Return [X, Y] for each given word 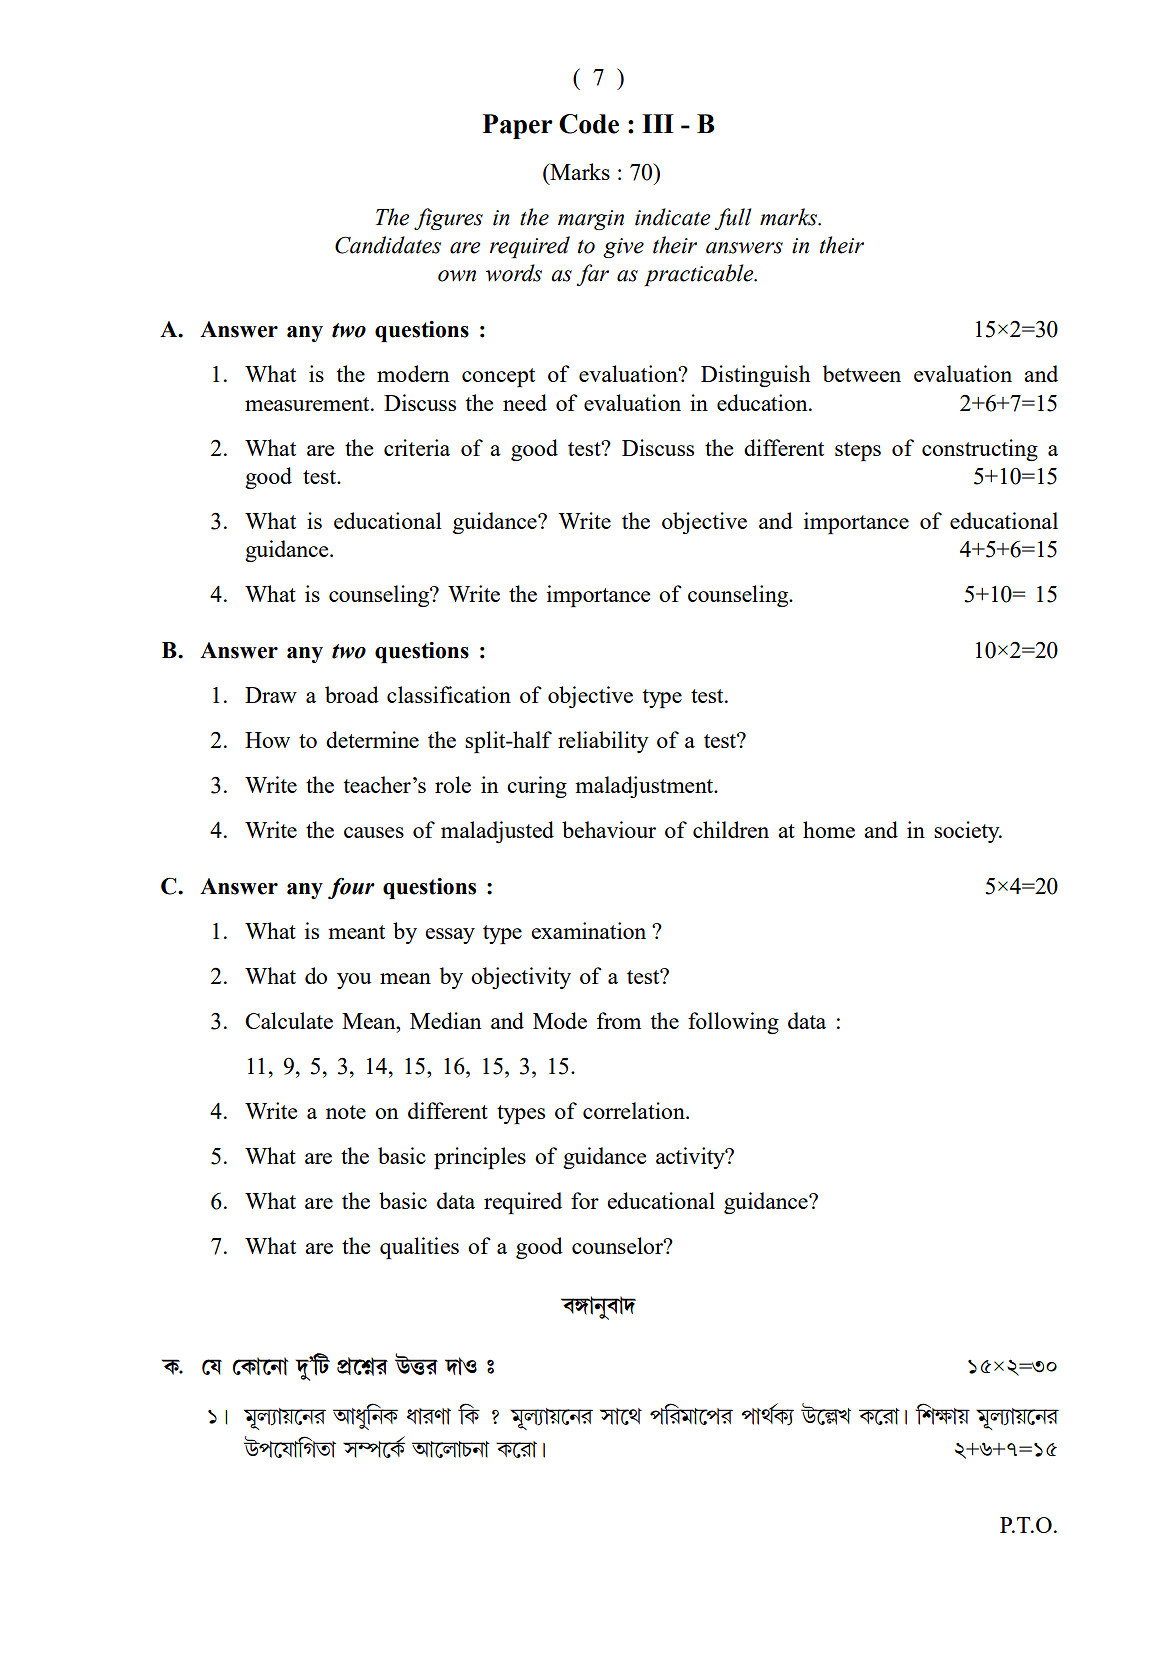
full [733, 219]
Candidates [388, 245]
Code [589, 124]
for [585, 1200]
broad [352, 694]
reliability [603, 742]
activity [691, 1158]
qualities [419, 1248]
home [829, 829]
